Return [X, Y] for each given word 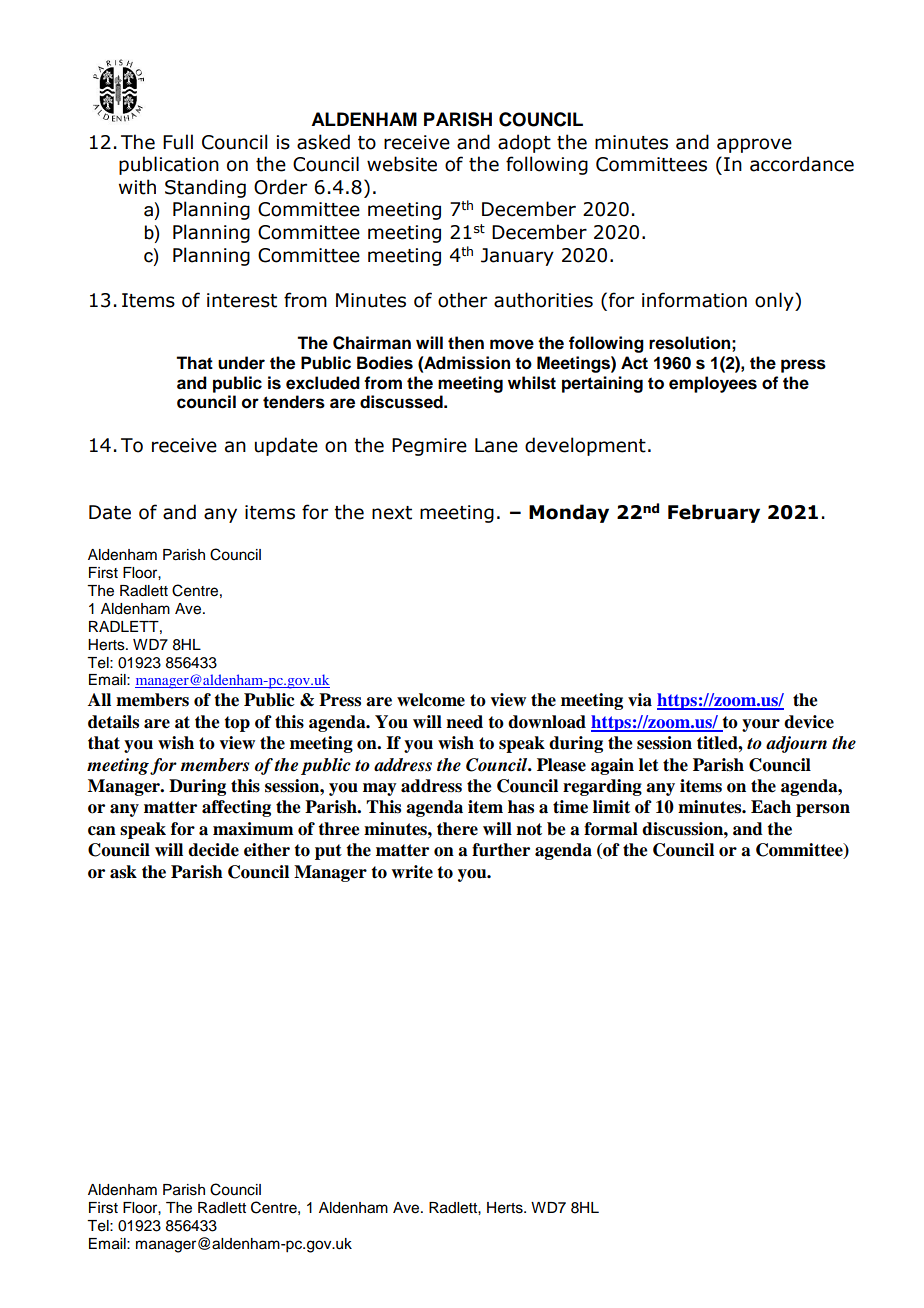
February [714, 513]
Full [178, 142]
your [761, 725]
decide [213, 850]
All [99, 699]
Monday [569, 513]
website [402, 164]
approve [754, 145]
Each [771, 807]
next [392, 513]
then [466, 343]
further [501, 850]
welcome [431, 700]
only [775, 301]
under [241, 363]
